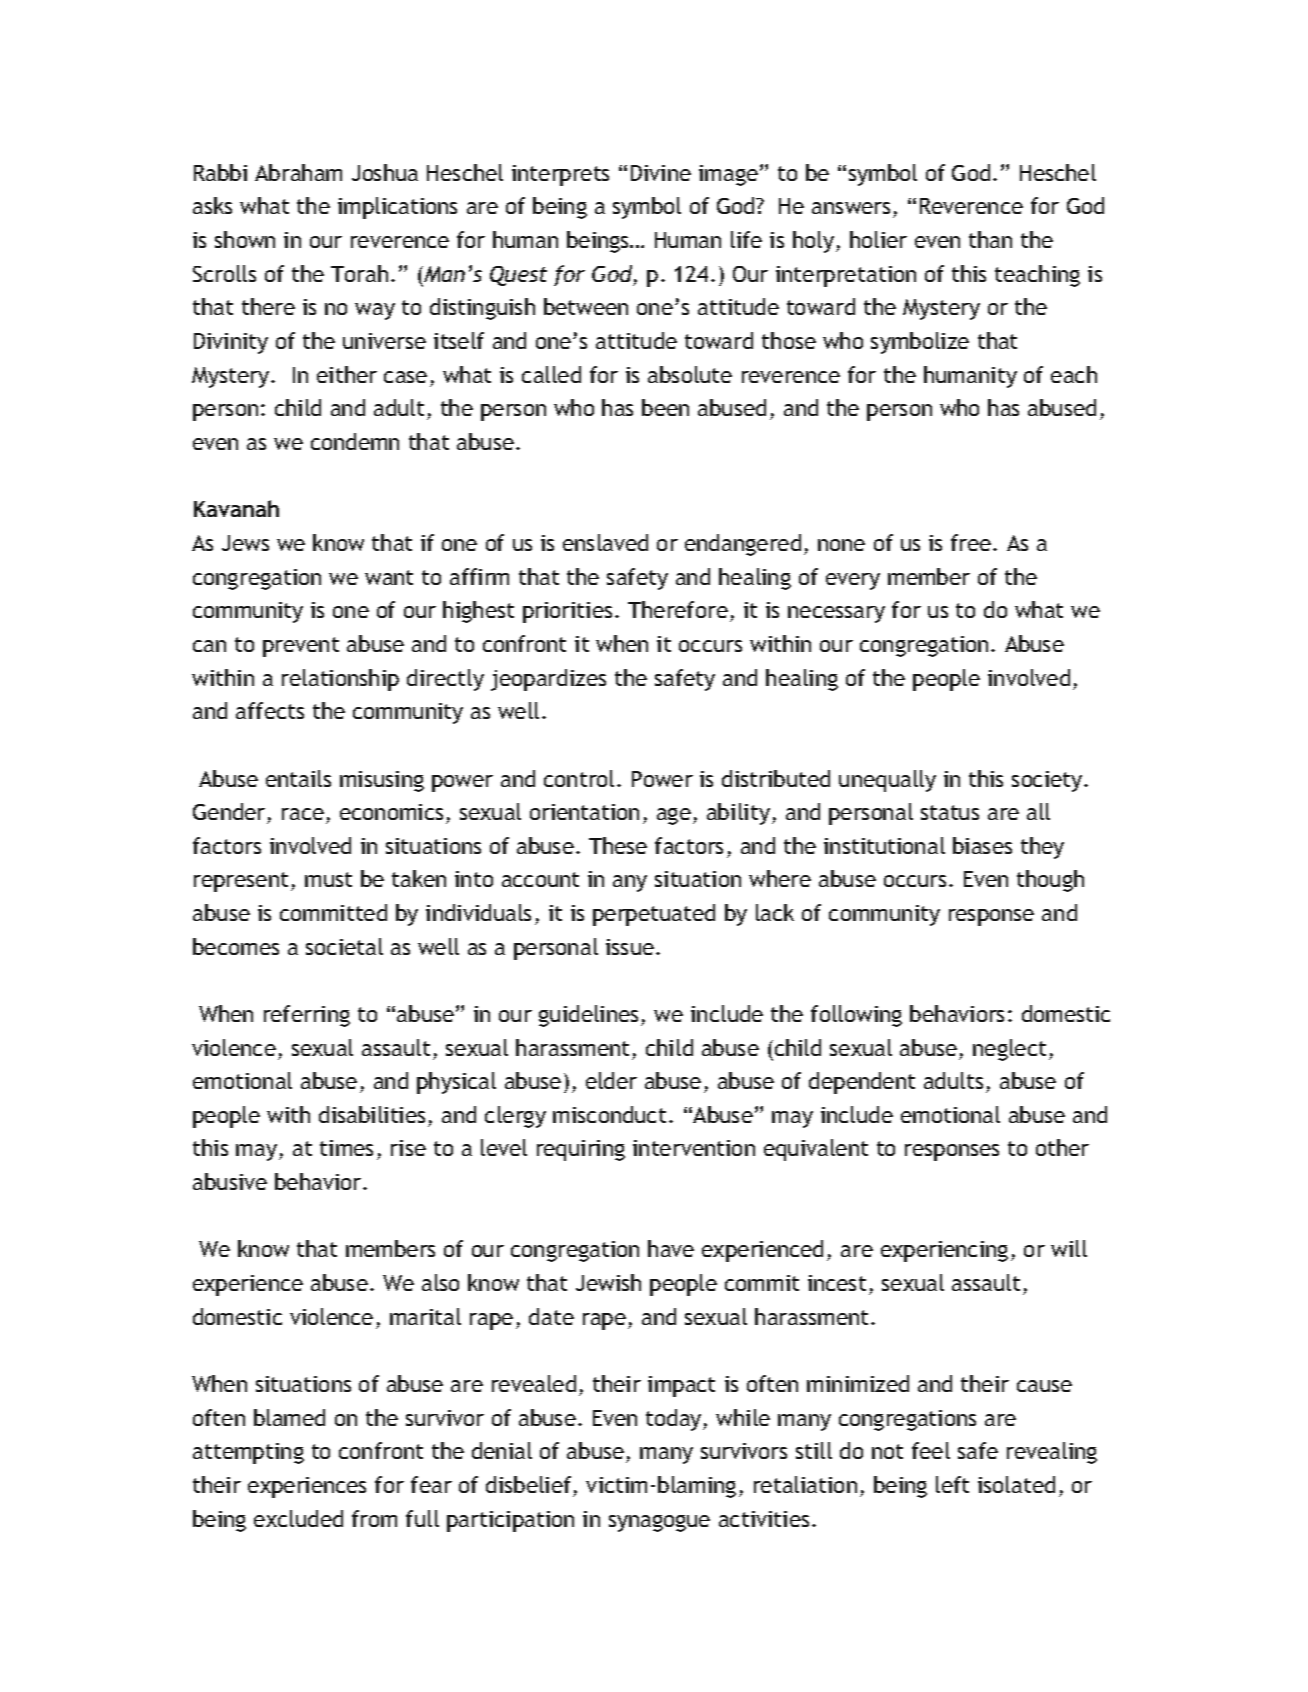 This page has width=1308, height=1692. What do you see at coordinates (661, 173) in the page?
I see `Divine` at bounding box center [661, 173].
